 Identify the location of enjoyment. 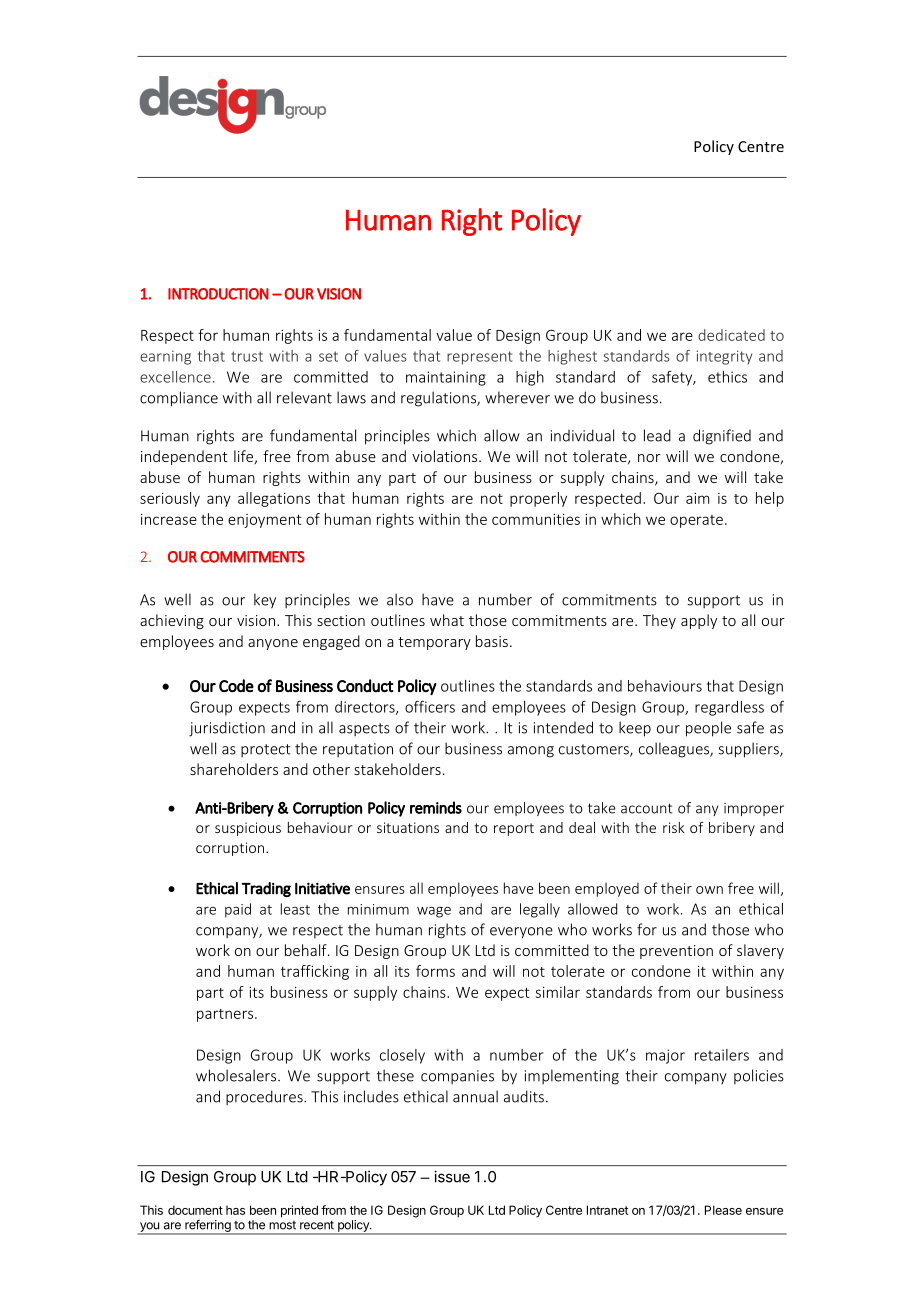
(264, 521).
